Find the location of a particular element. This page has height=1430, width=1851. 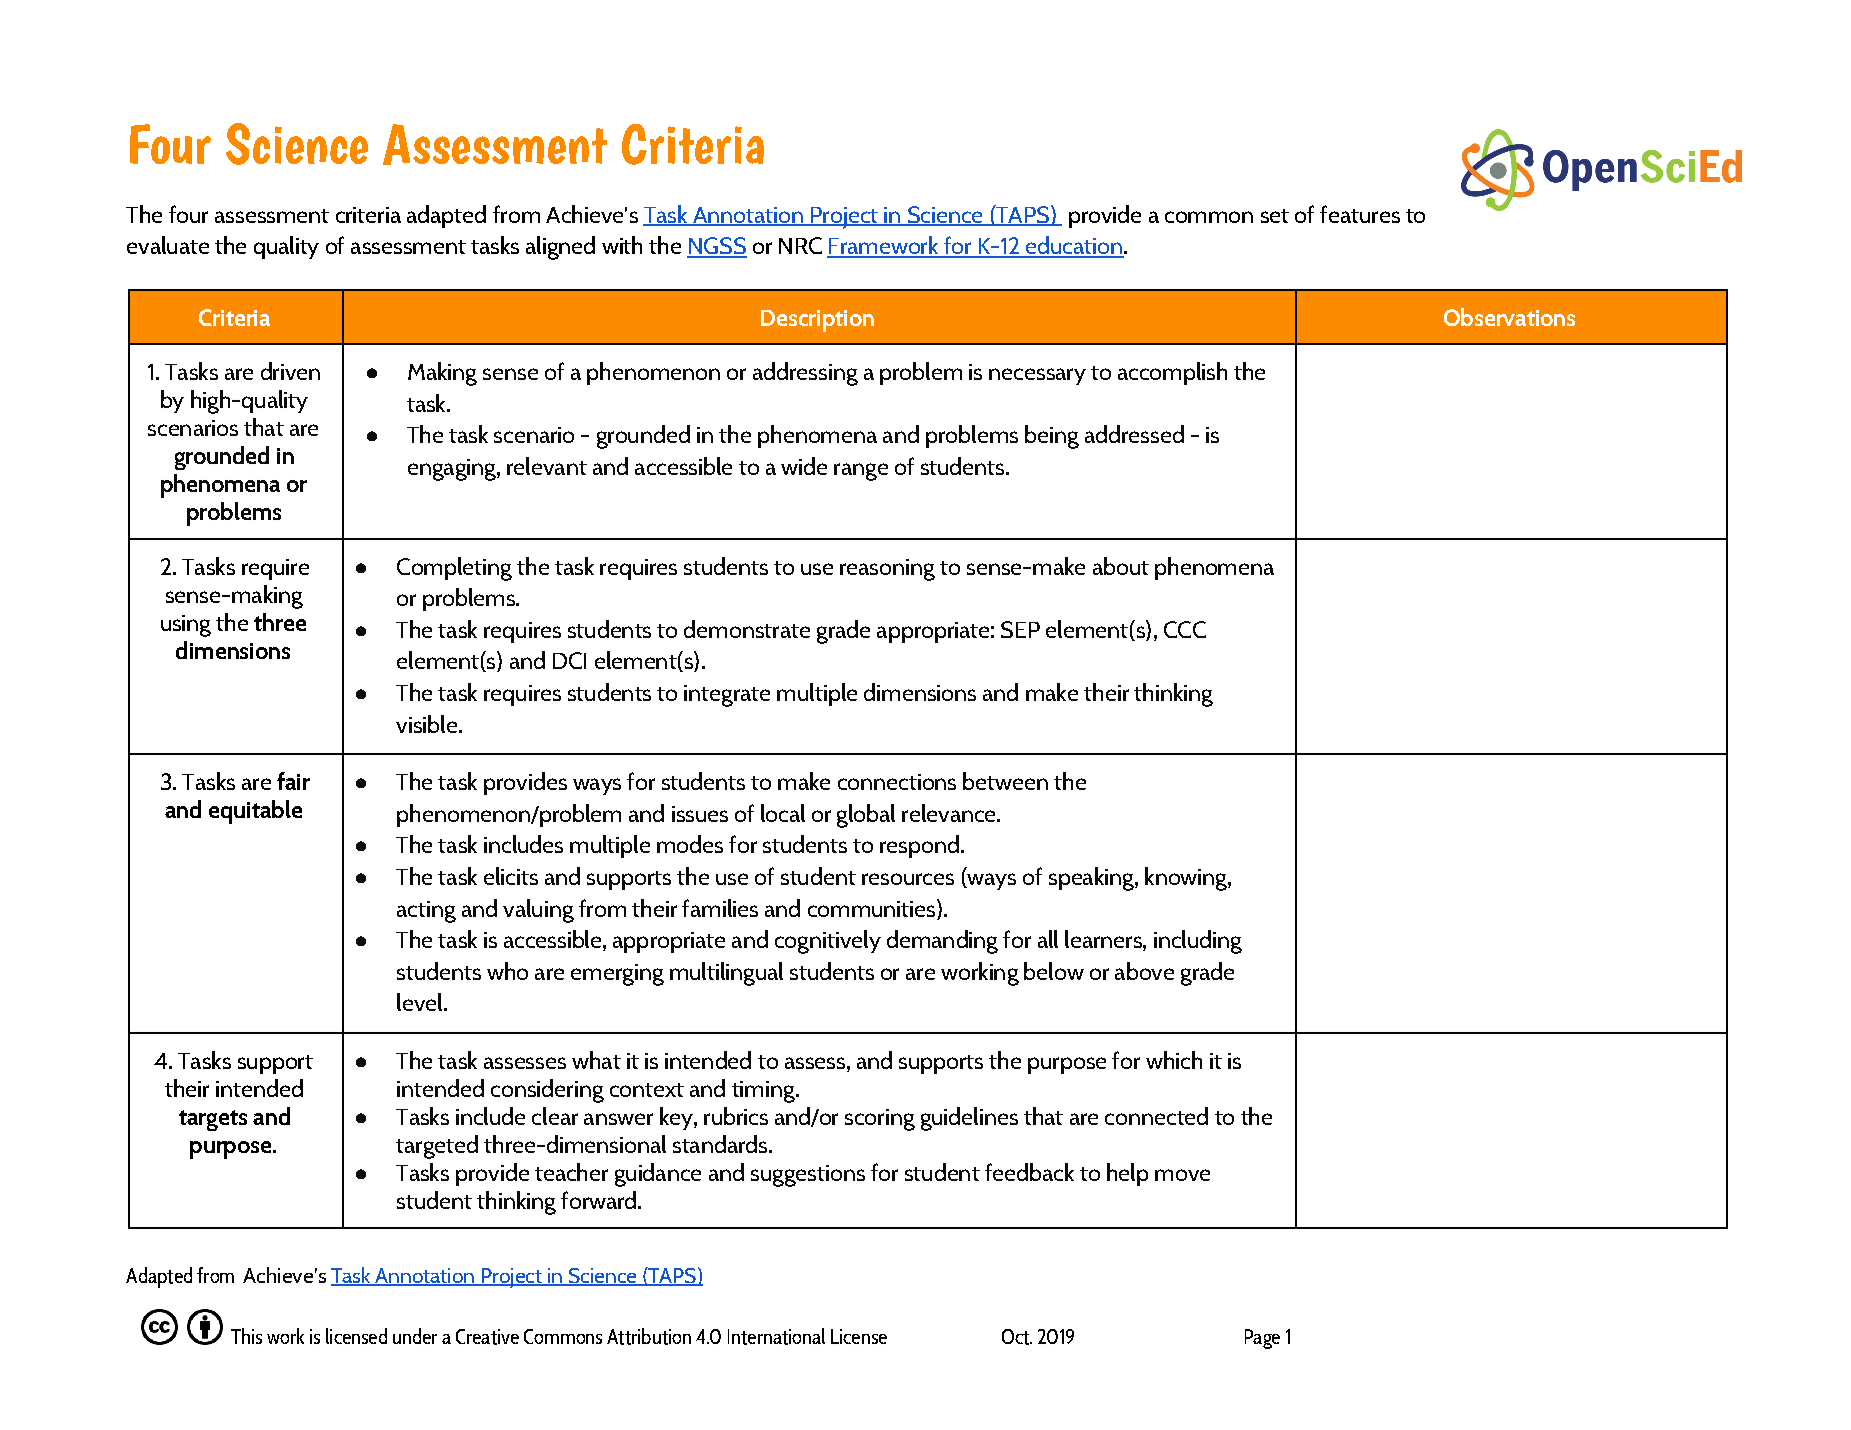

NRC is located at coordinates (800, 245).
